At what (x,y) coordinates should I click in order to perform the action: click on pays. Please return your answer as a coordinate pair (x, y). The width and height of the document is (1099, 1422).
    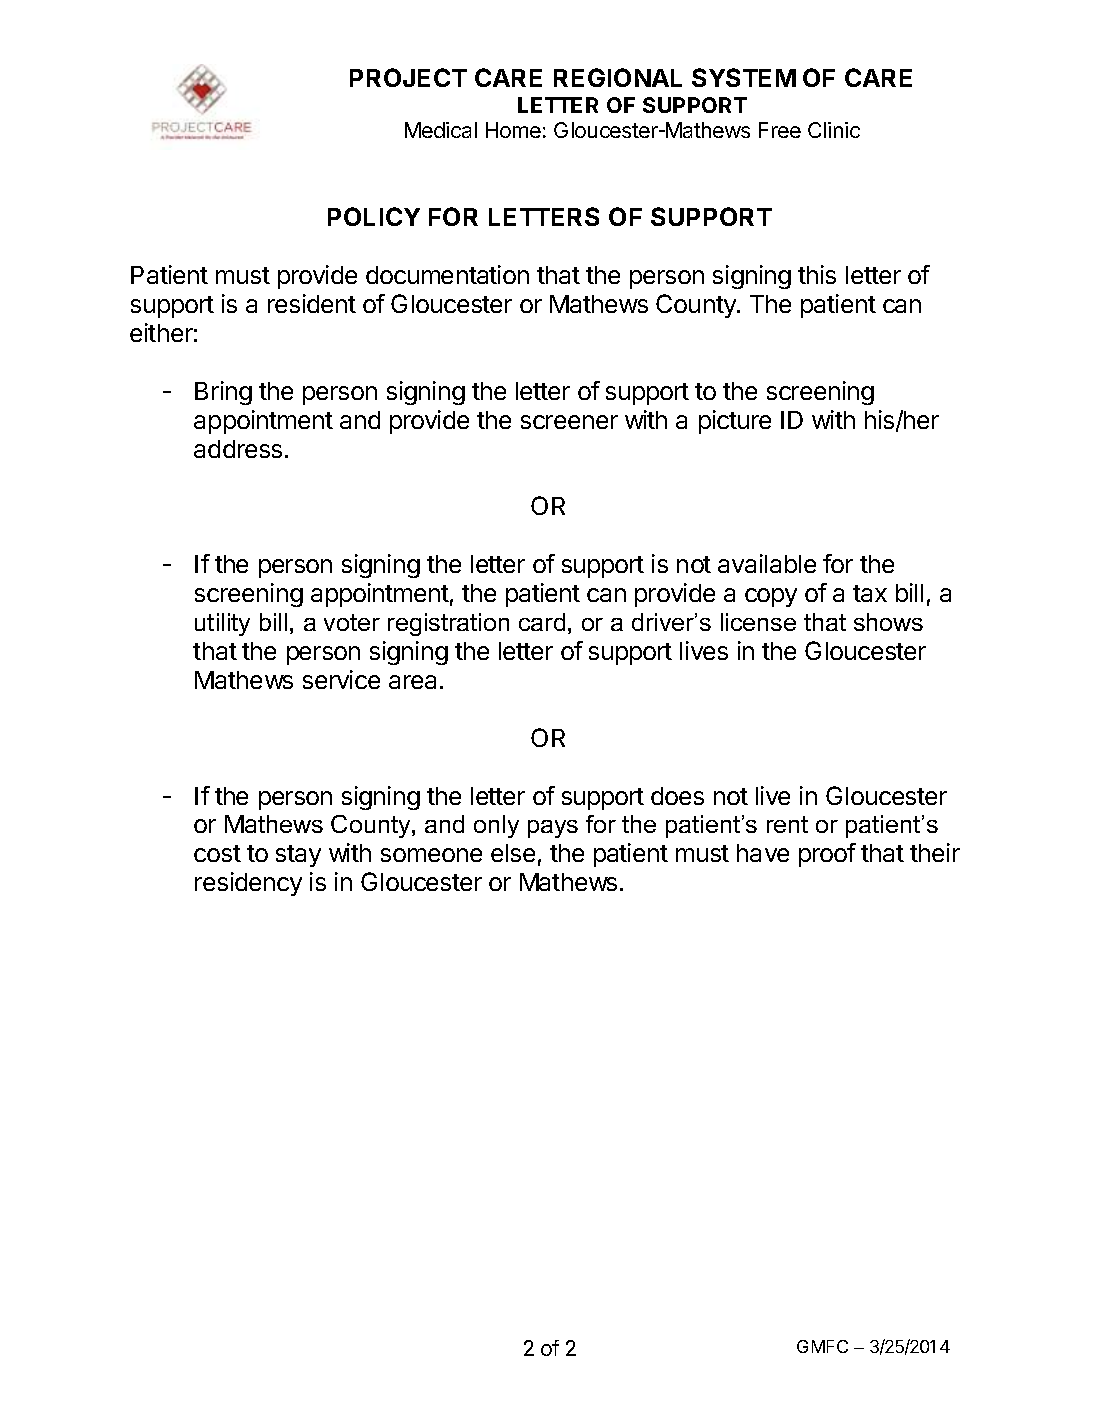
    Looking at the image, I should click on (553, 829).
